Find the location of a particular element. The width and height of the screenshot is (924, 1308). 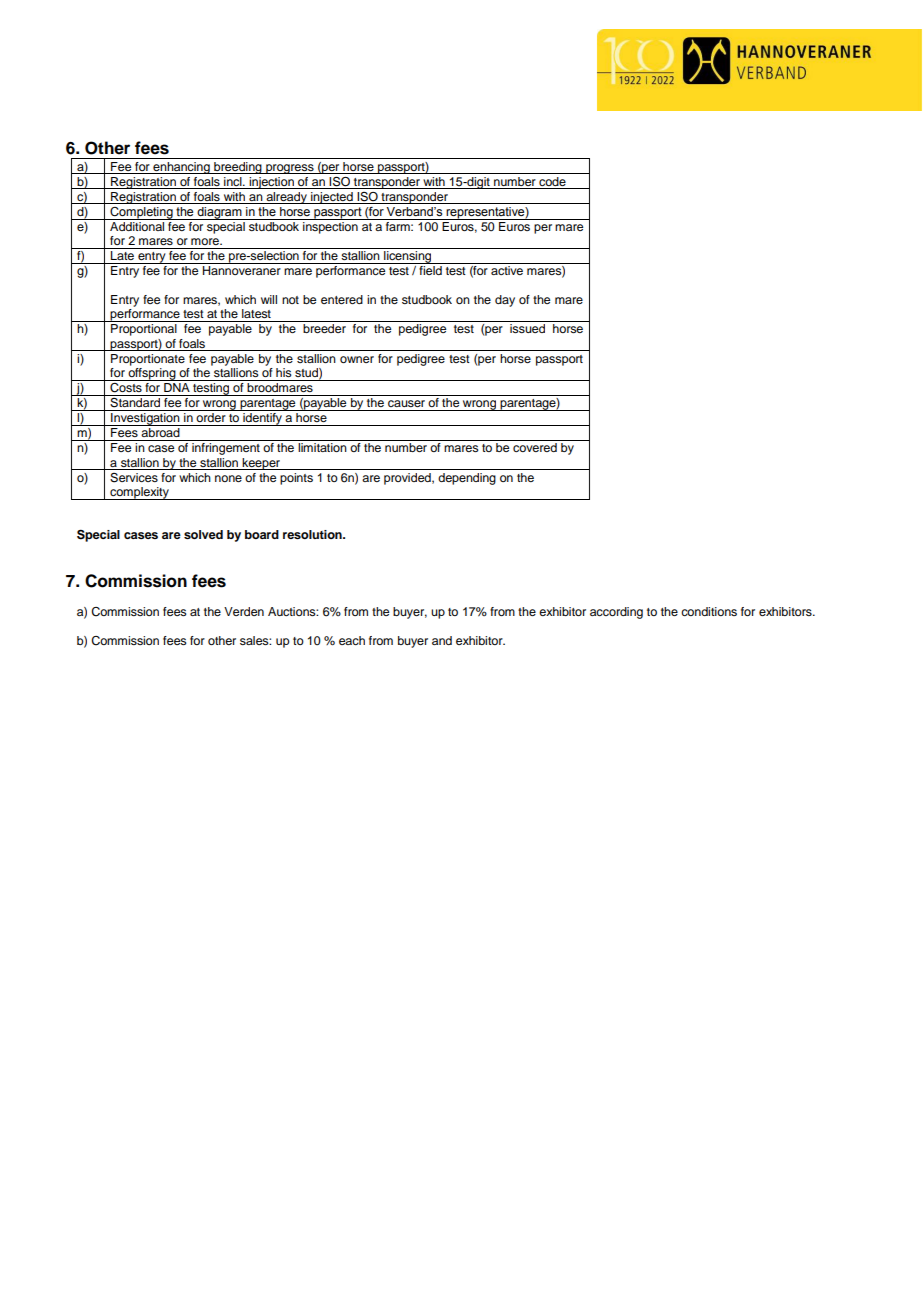

progress is located at coordinates (290, 169).
